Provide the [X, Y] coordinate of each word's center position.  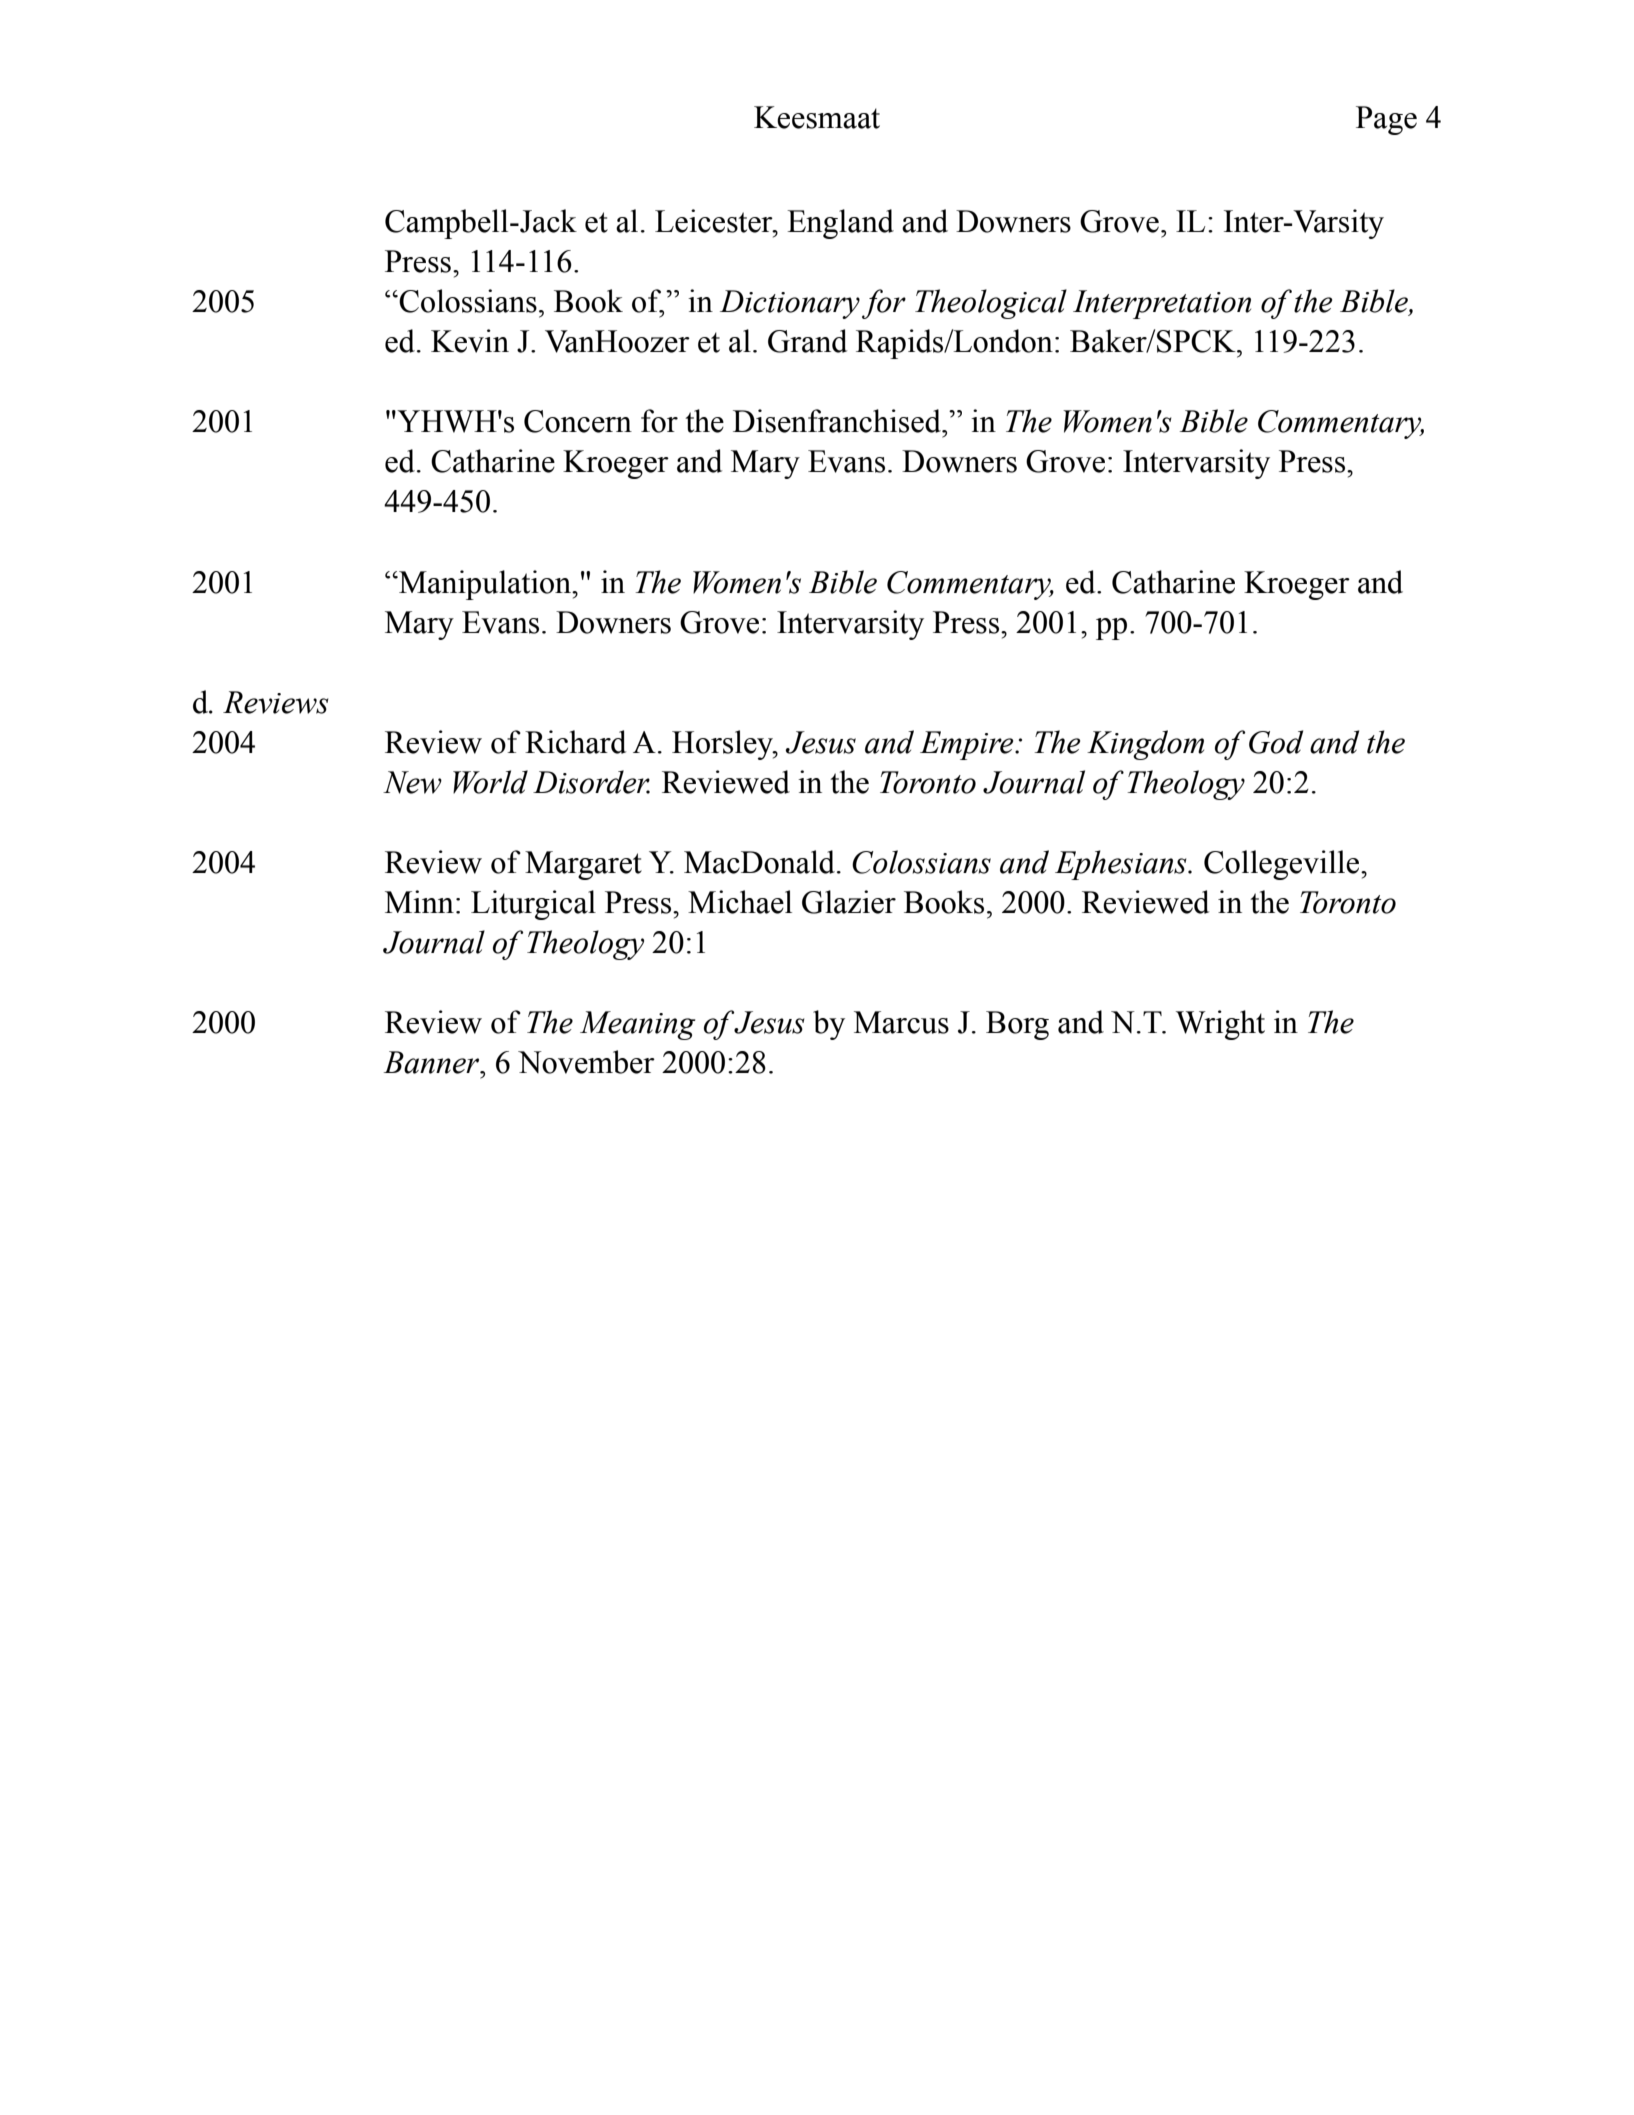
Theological [991, 304]
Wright [1220, 1025]
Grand [807, 341]
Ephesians [1122, 865]
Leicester [715, 221]
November [586, 1062]
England [840, 224]
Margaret [583, 865]
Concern [578, 421]
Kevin [470, 341]
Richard [575, 742]
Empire [968, 745]
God [1276, 742]
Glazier [849, 902]
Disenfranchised [838, 421]
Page [1386, 120]
